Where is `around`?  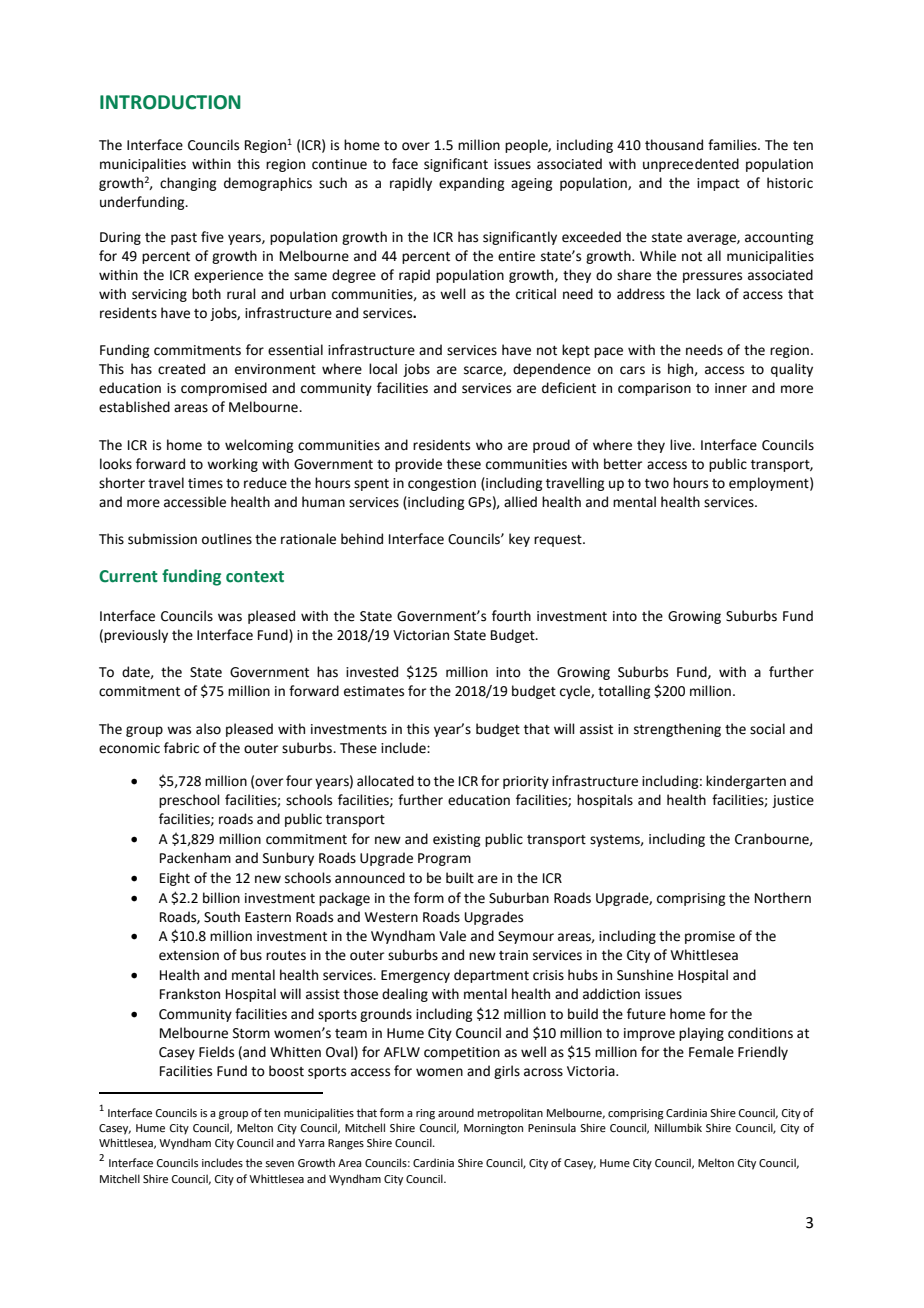 around is located at coordinates (456, 1112).
